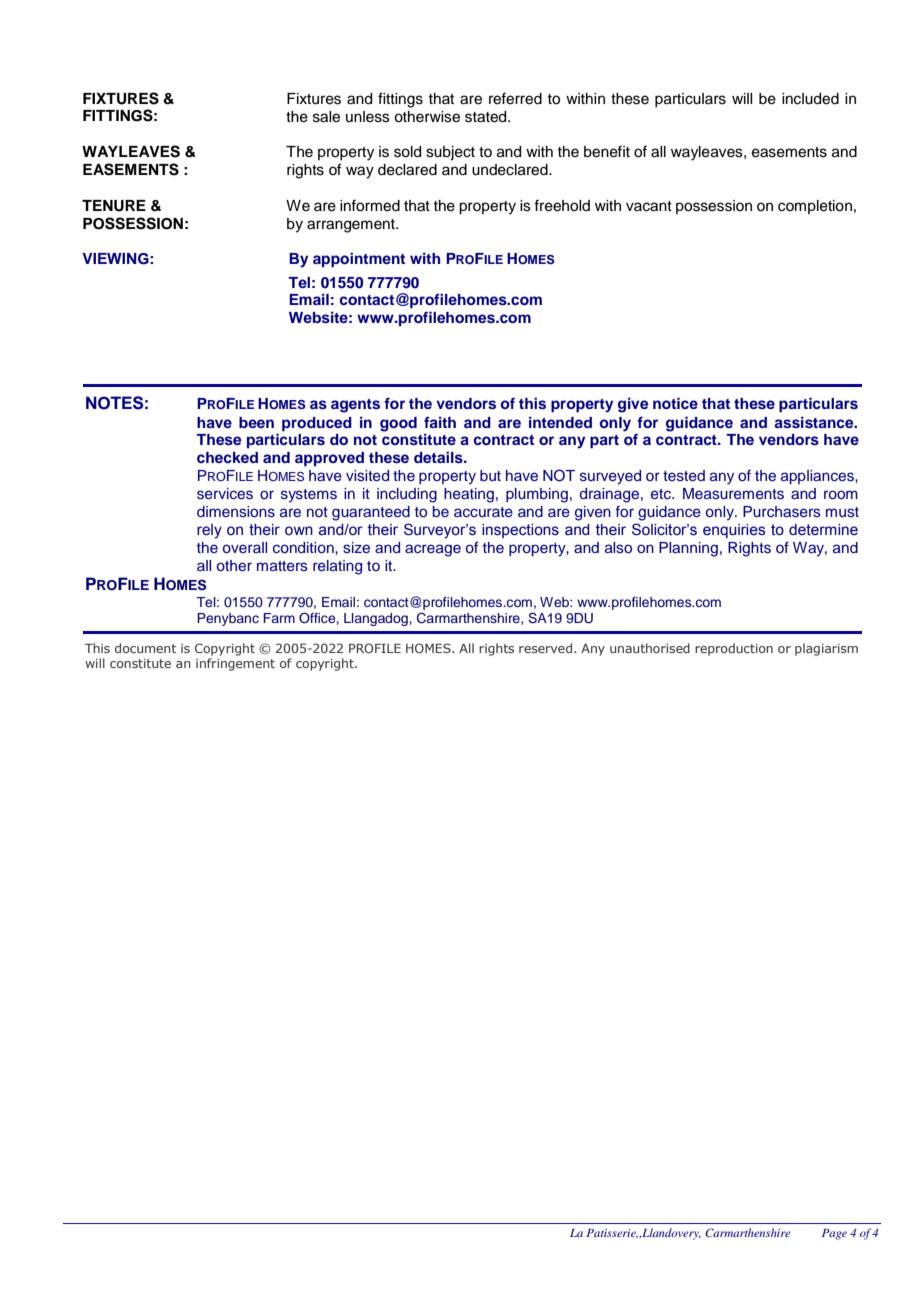 Image resolution: width=924 pixels, height=1307 pixels. What do you see at coordinates (235, 664) in the document?
I see `infringement` at bounding box center [235, 664].
